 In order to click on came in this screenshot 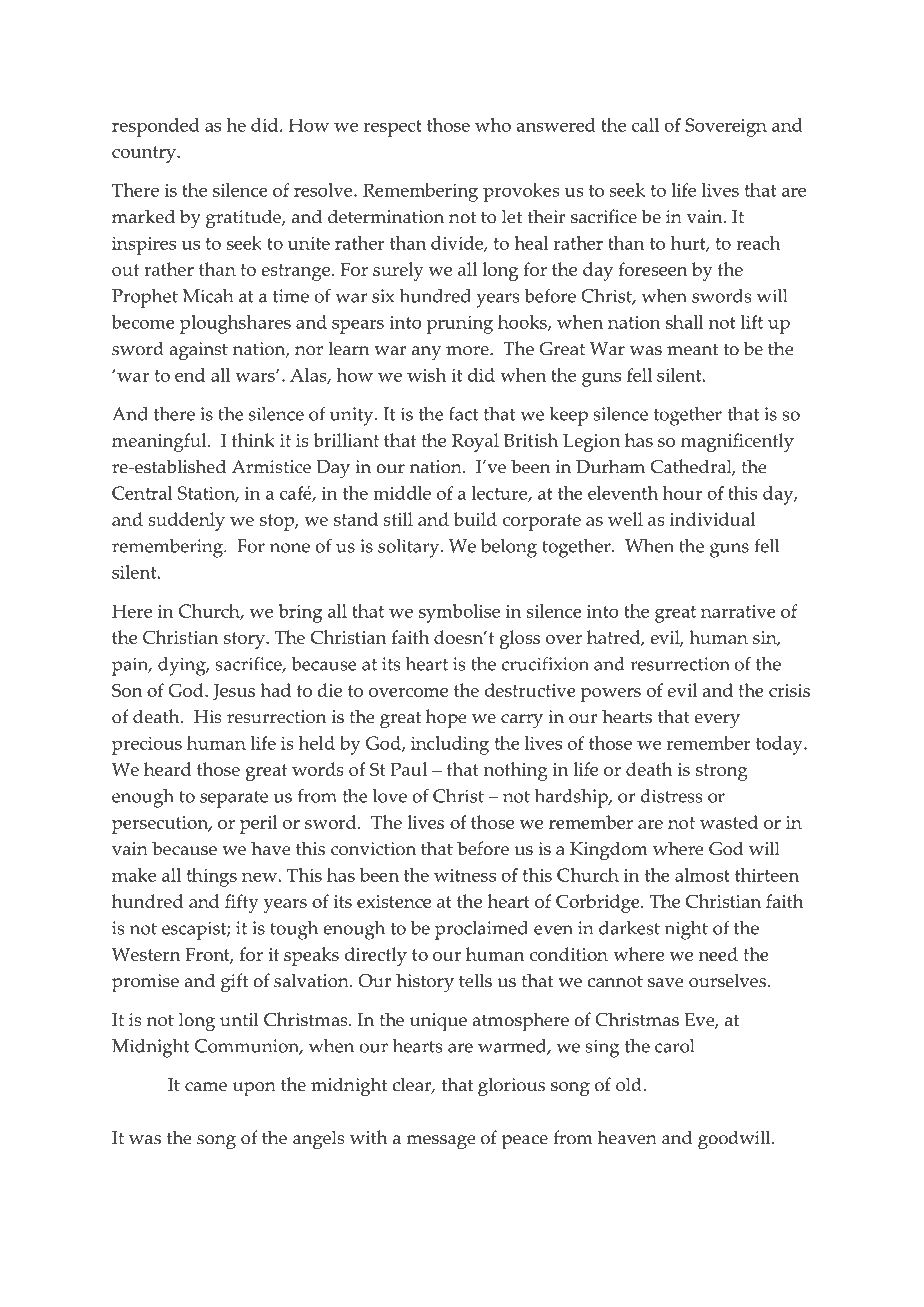, I will do `click(206, 1087)`.
